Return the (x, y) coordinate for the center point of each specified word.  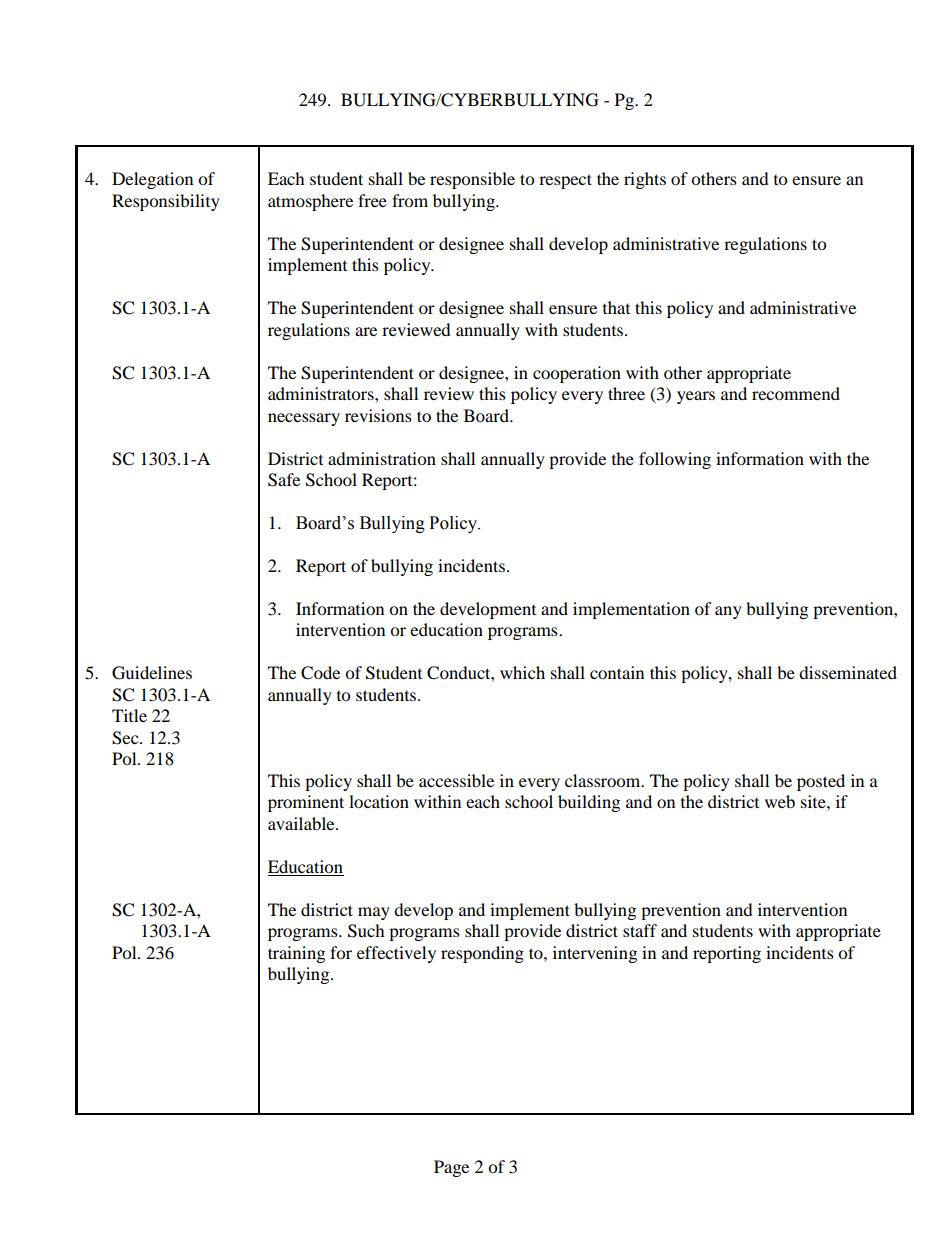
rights (645, 180)
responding (482, 954)
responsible (472, 180)
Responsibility (166, 202)
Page (451, 1168)
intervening (595, 954)
